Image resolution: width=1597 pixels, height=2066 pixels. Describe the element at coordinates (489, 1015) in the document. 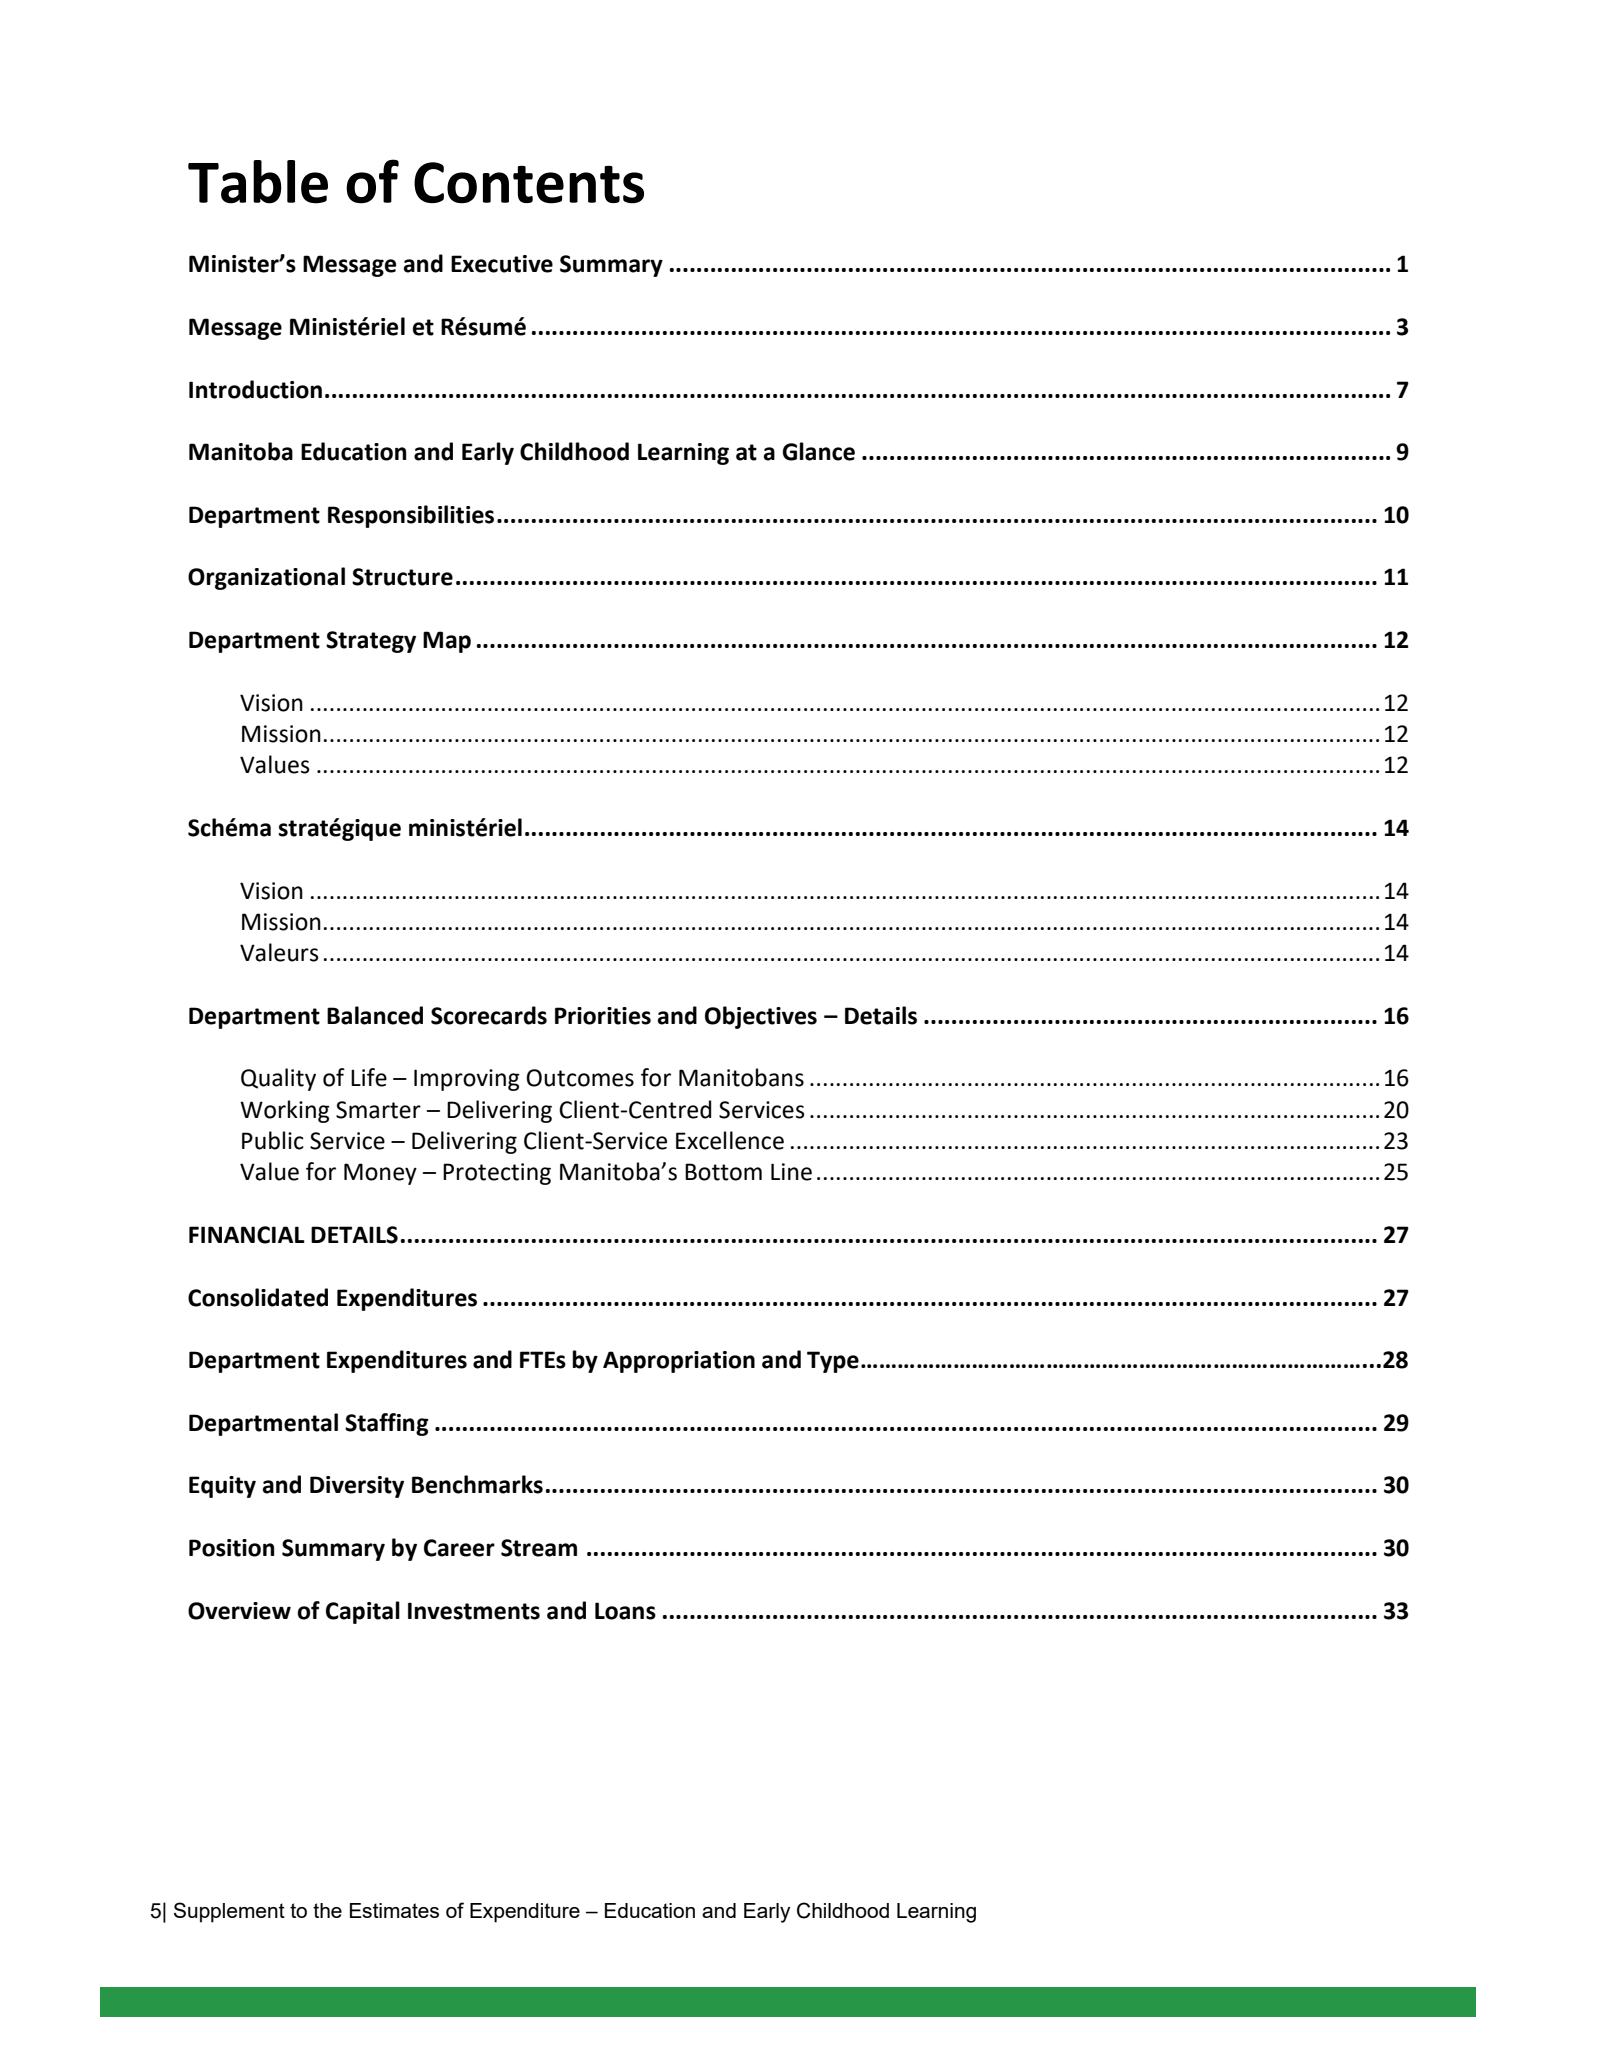

I see `Scorecards` at that location.
